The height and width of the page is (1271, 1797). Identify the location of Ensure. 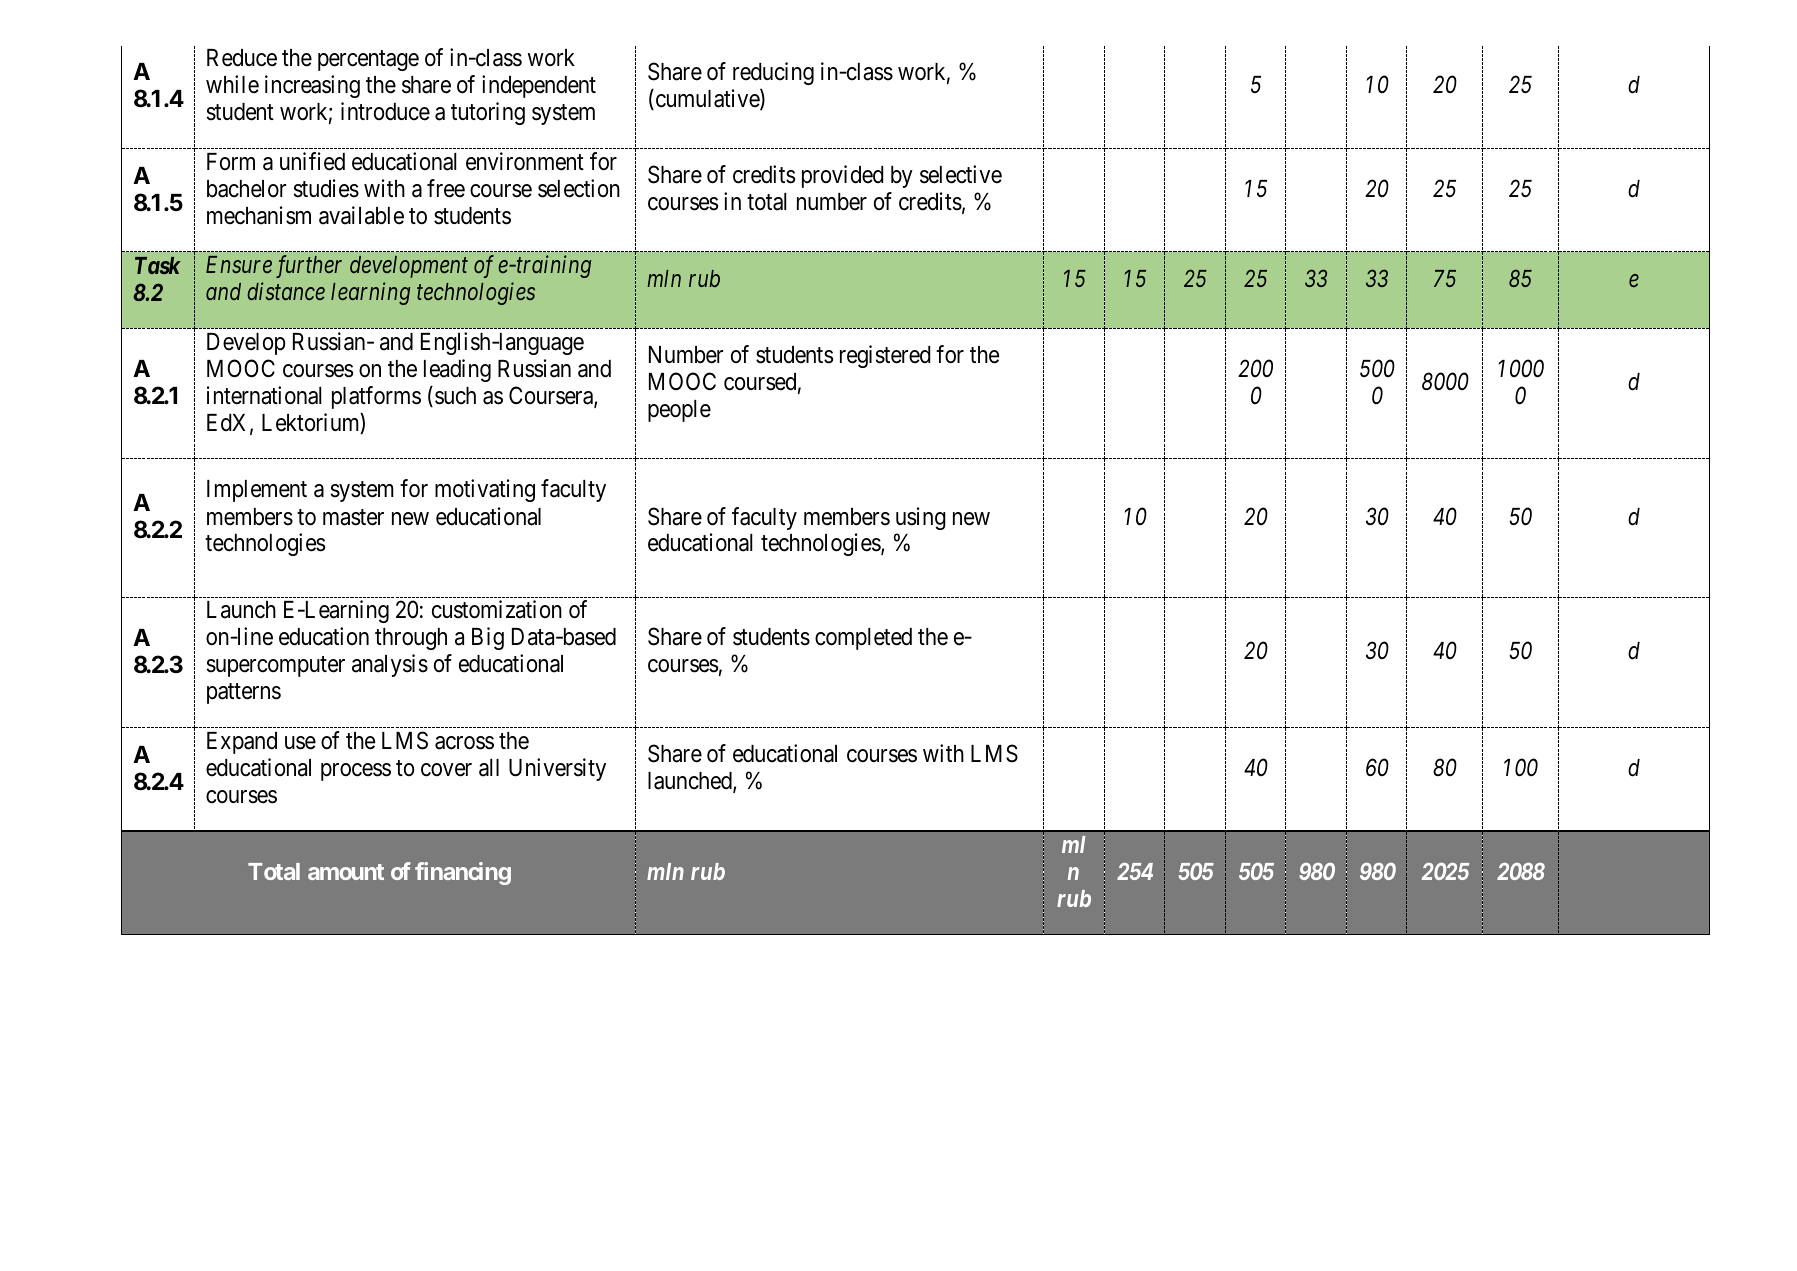
(239, 264).
